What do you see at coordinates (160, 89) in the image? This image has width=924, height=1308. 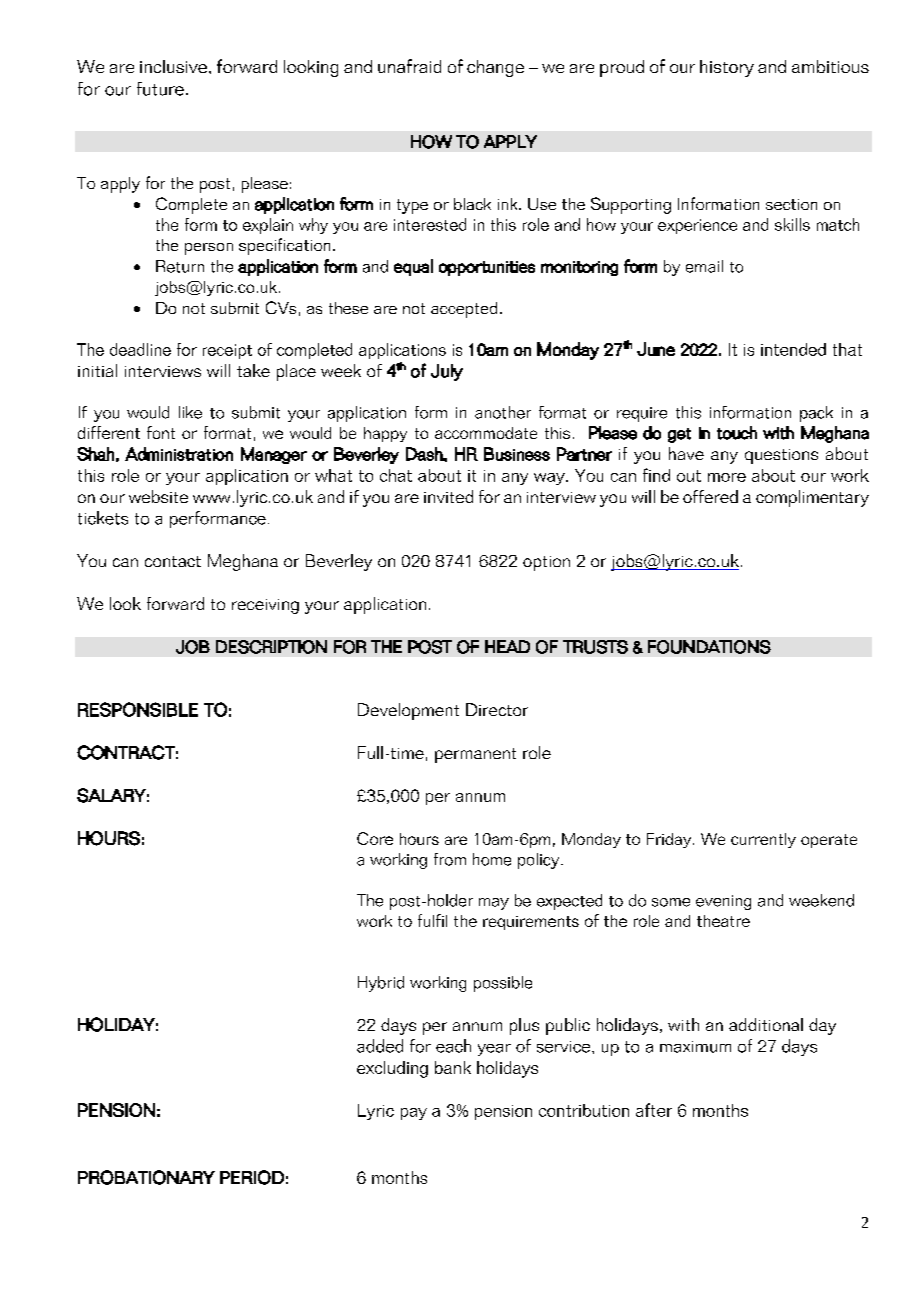 I see `future` at bounding box center [160, 89].
